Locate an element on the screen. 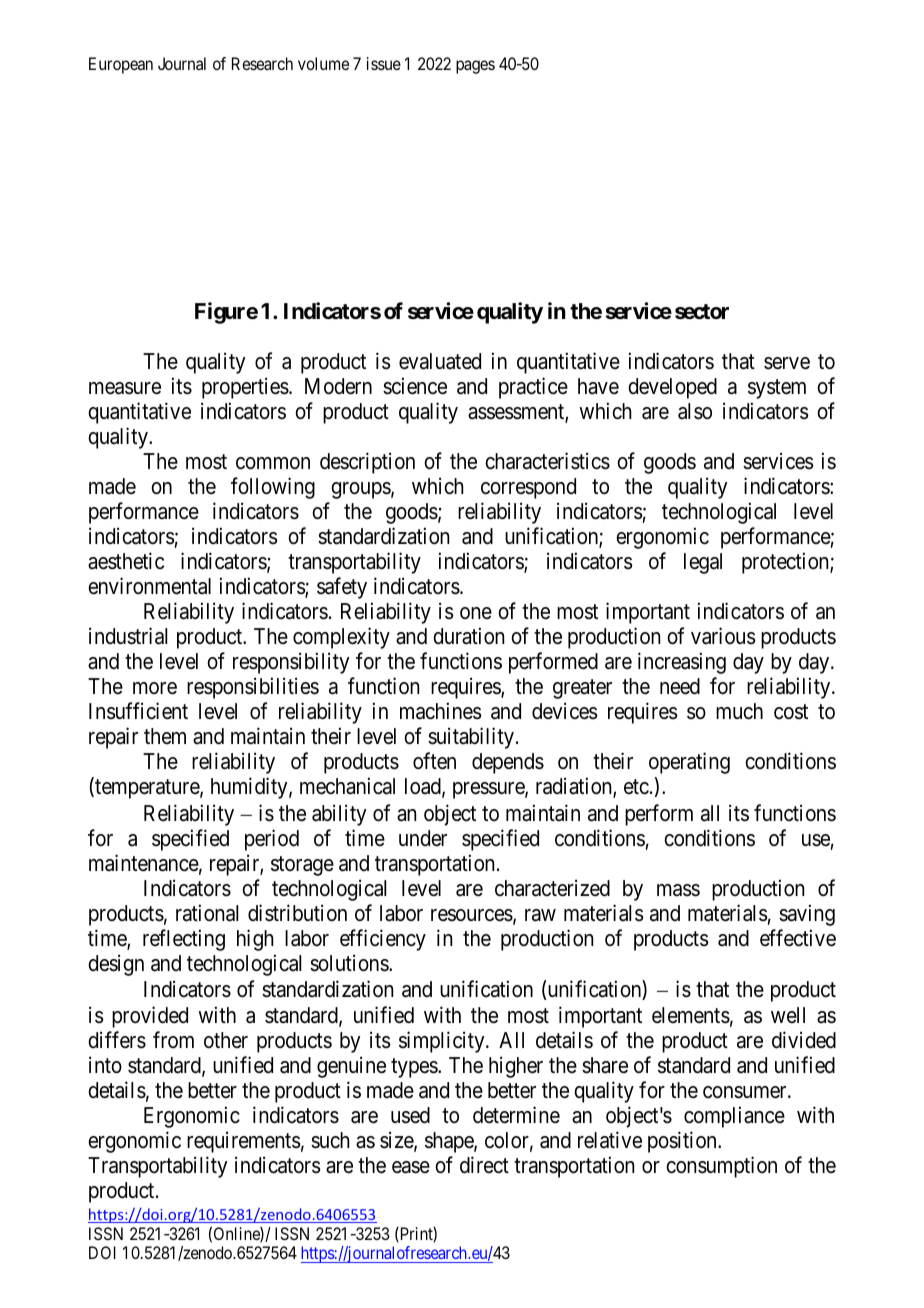 The height and width of the screenshot is (1308, 924). European is located at coordinates (121, 65).
